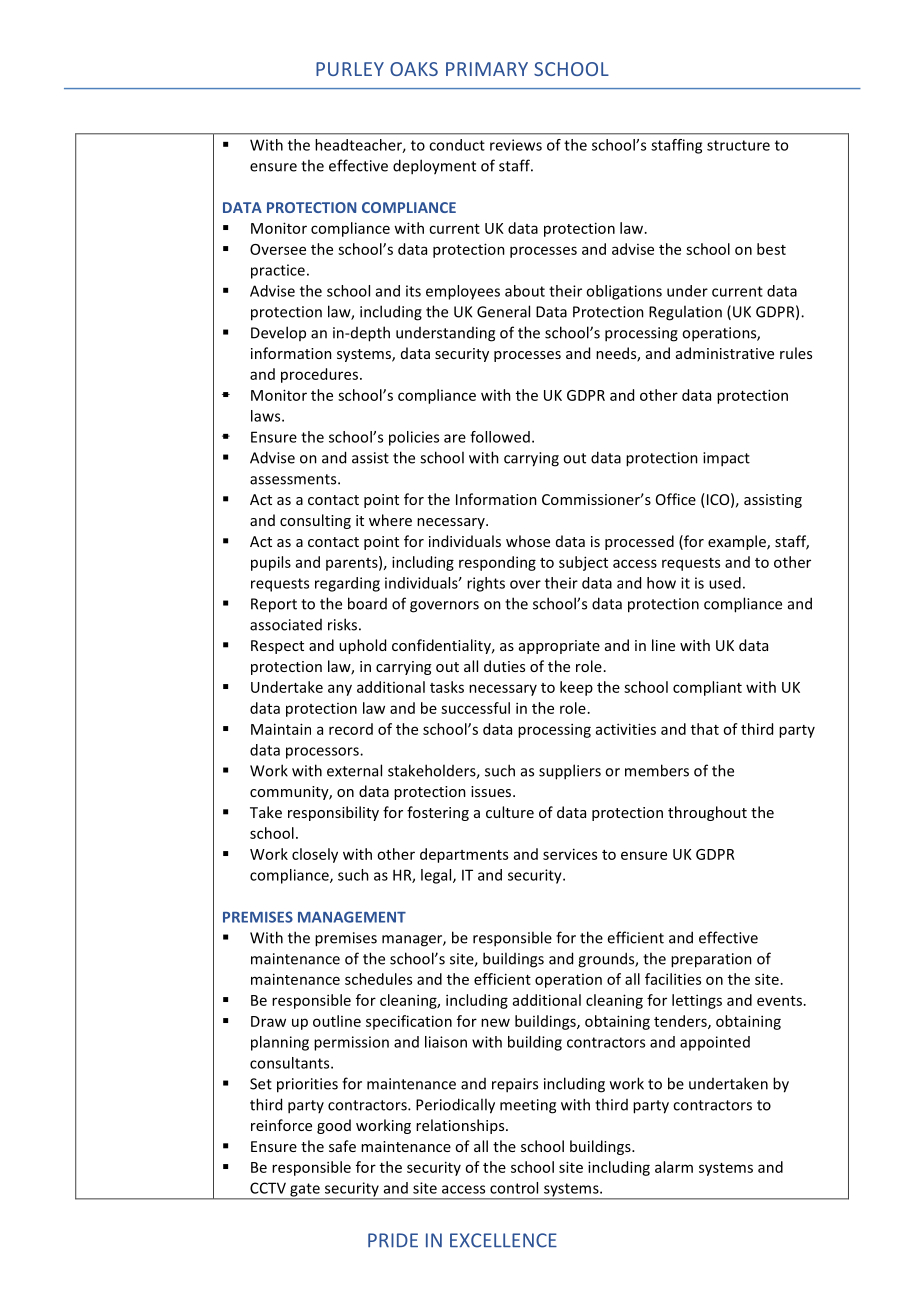 This screenshot has height=1308, width=924. I want to click on preparation, so click(711, 960).
